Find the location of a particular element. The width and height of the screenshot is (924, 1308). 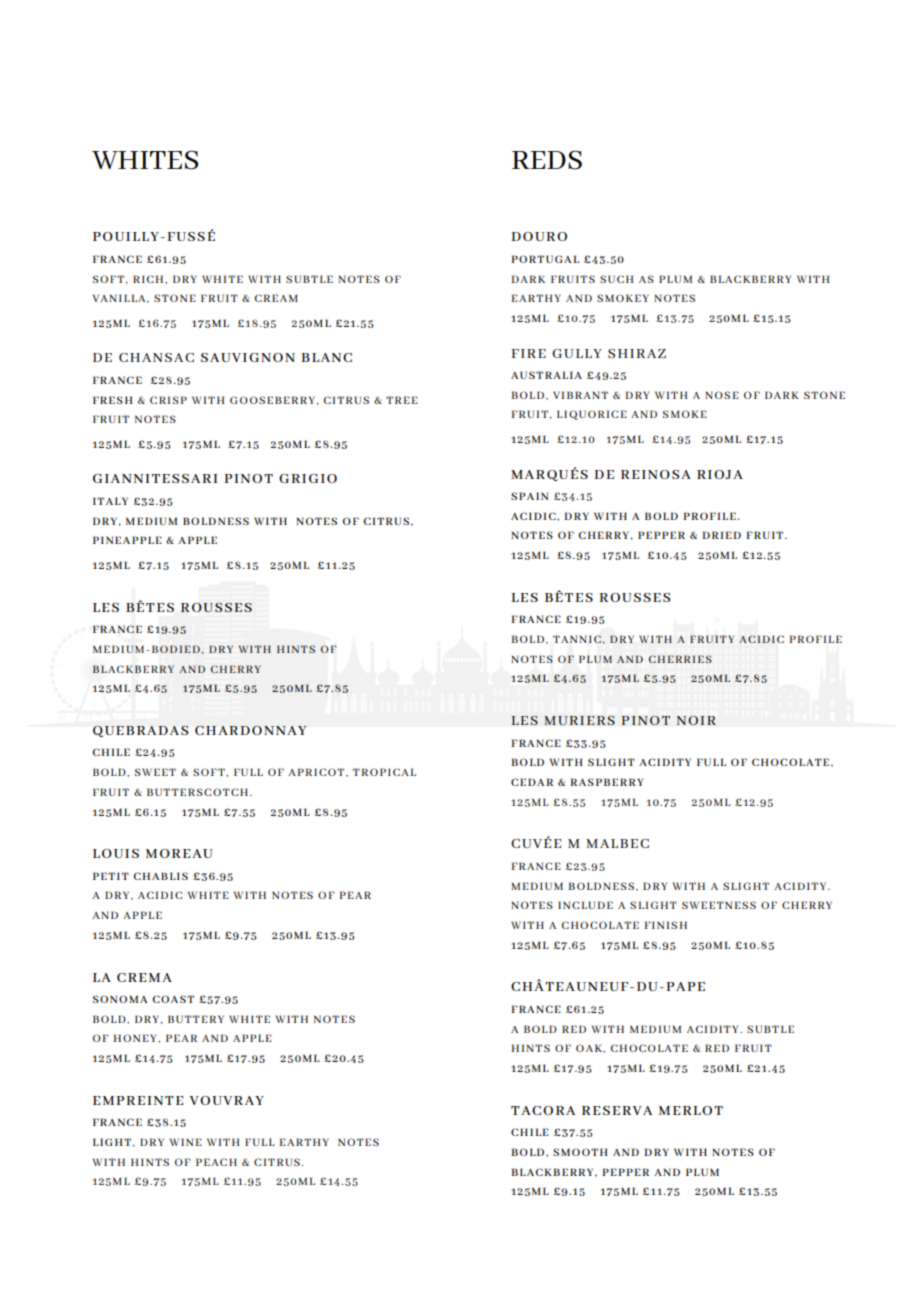

SMOOTH is located at coordinates (580, 1152).
